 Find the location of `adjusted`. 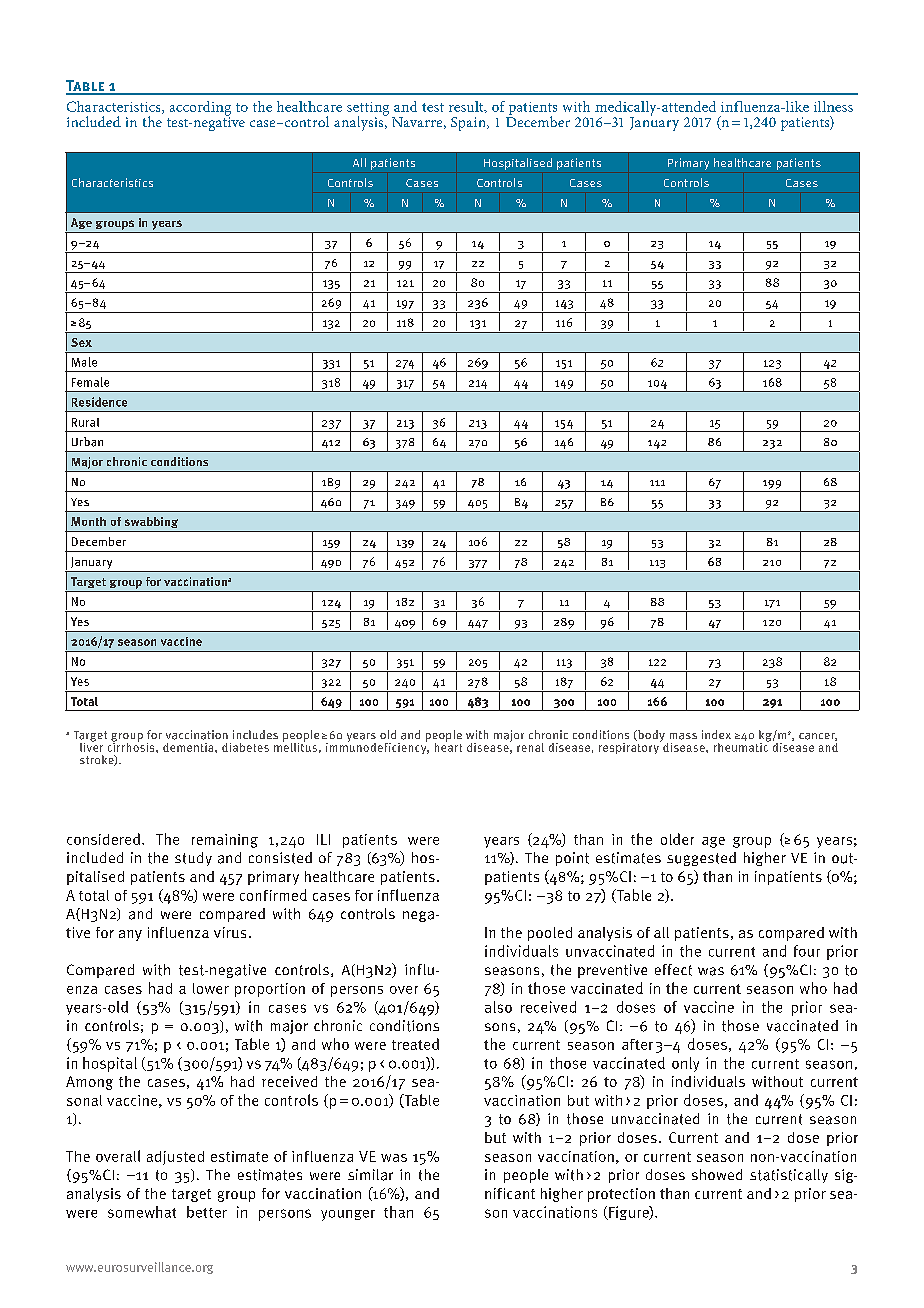

adjusted is located at coordinates (175, 1158).
